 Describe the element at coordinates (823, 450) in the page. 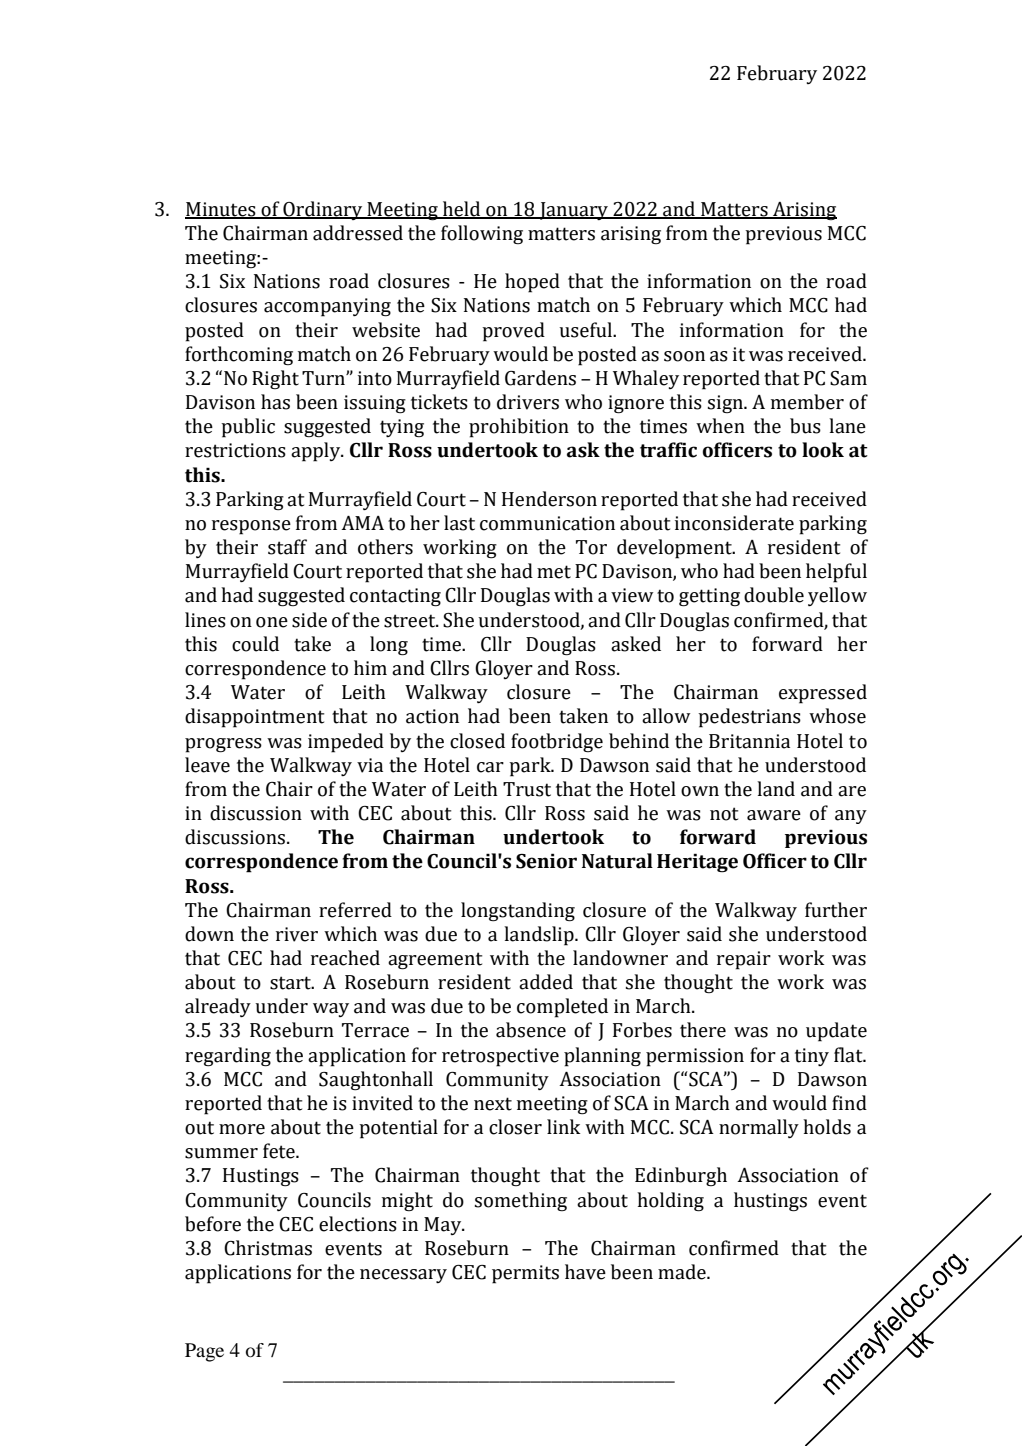

I see `look` at that location.
